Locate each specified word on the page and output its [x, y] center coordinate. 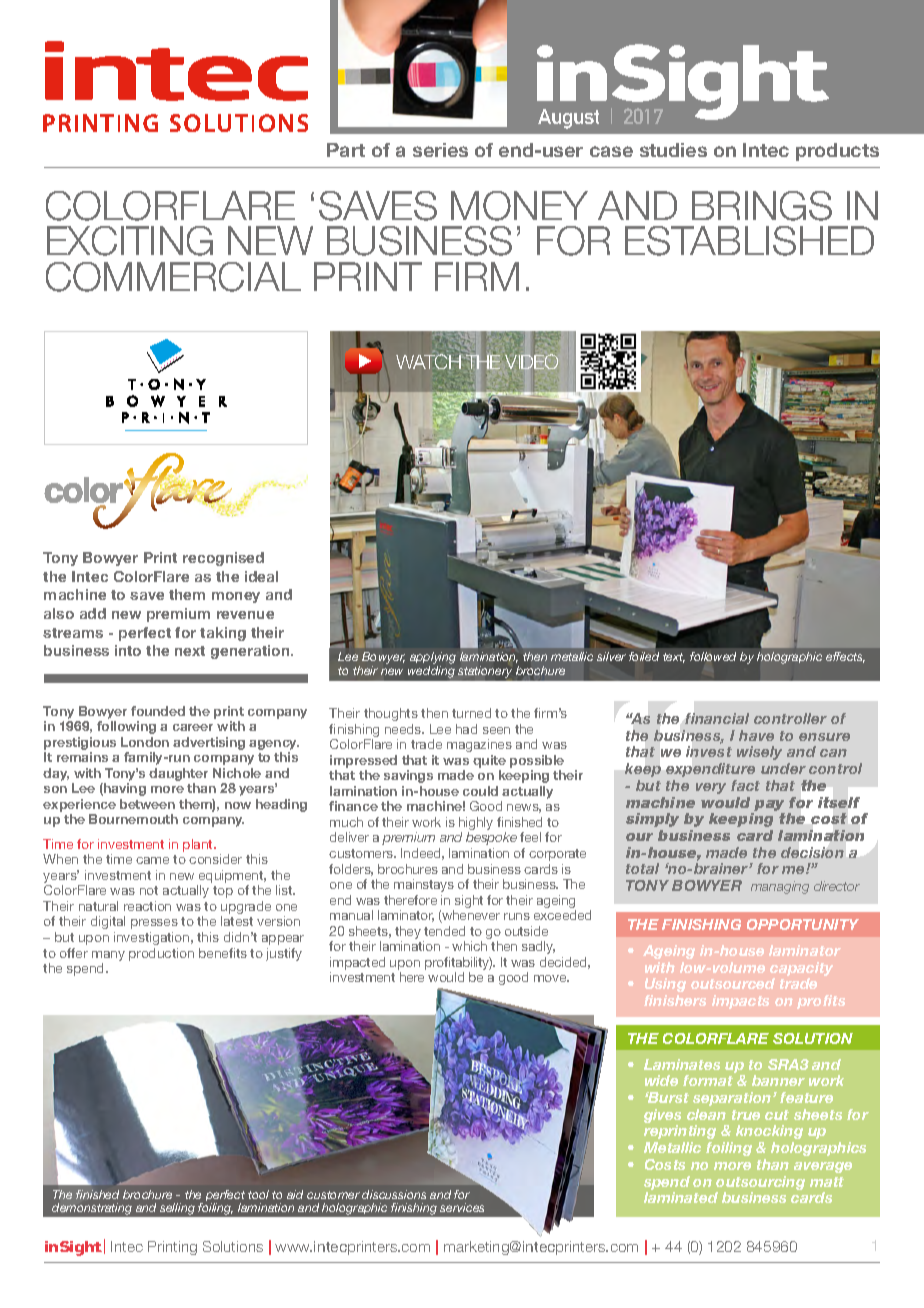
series [440, 150]
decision [812, 852]
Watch [429, 361]
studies [673, 150]
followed [713, 656]
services [462, 1207]
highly [476, 825]
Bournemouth [133, 819]
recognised [223, 559]
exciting [130, 241]
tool [258, 1194]
